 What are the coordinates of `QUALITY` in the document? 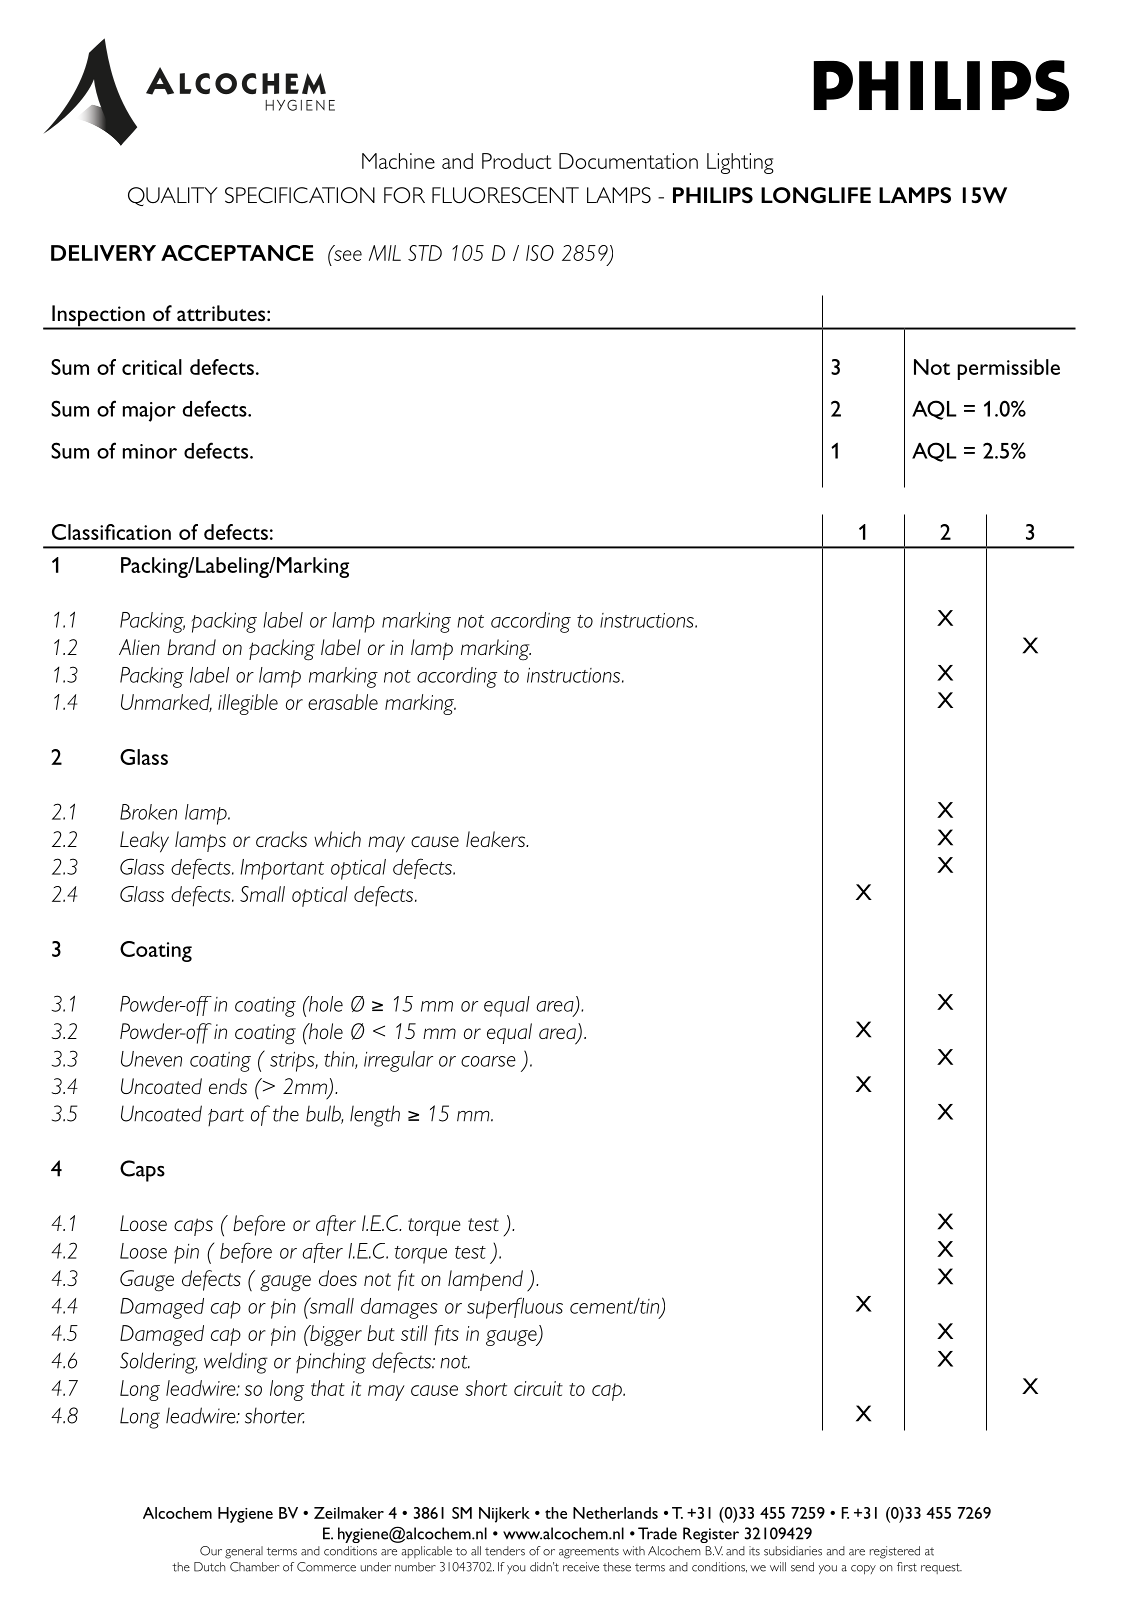 It's located at (173, 196).
